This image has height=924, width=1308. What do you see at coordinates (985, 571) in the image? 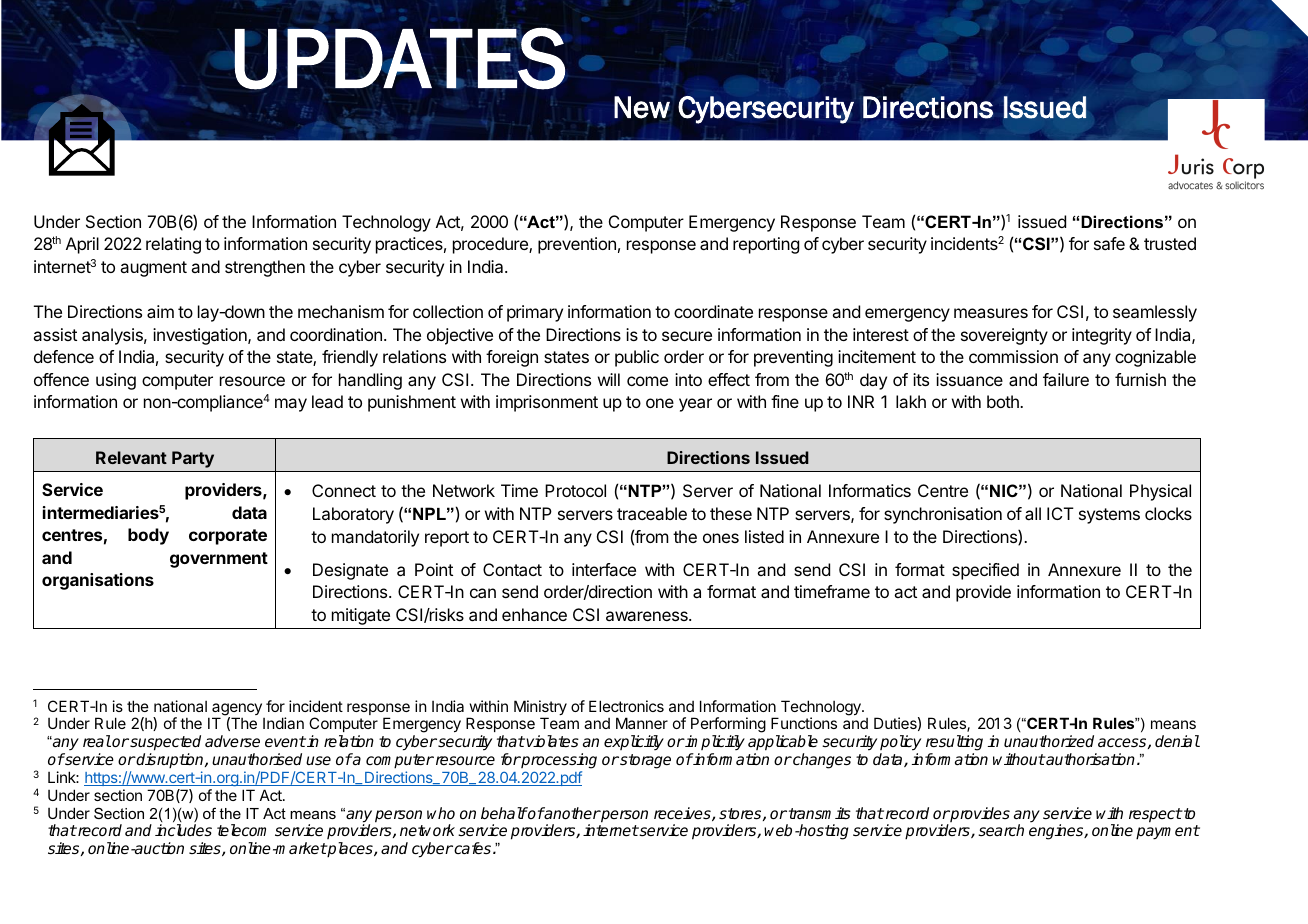
I see `specified` at bounding box center [985, 571].
